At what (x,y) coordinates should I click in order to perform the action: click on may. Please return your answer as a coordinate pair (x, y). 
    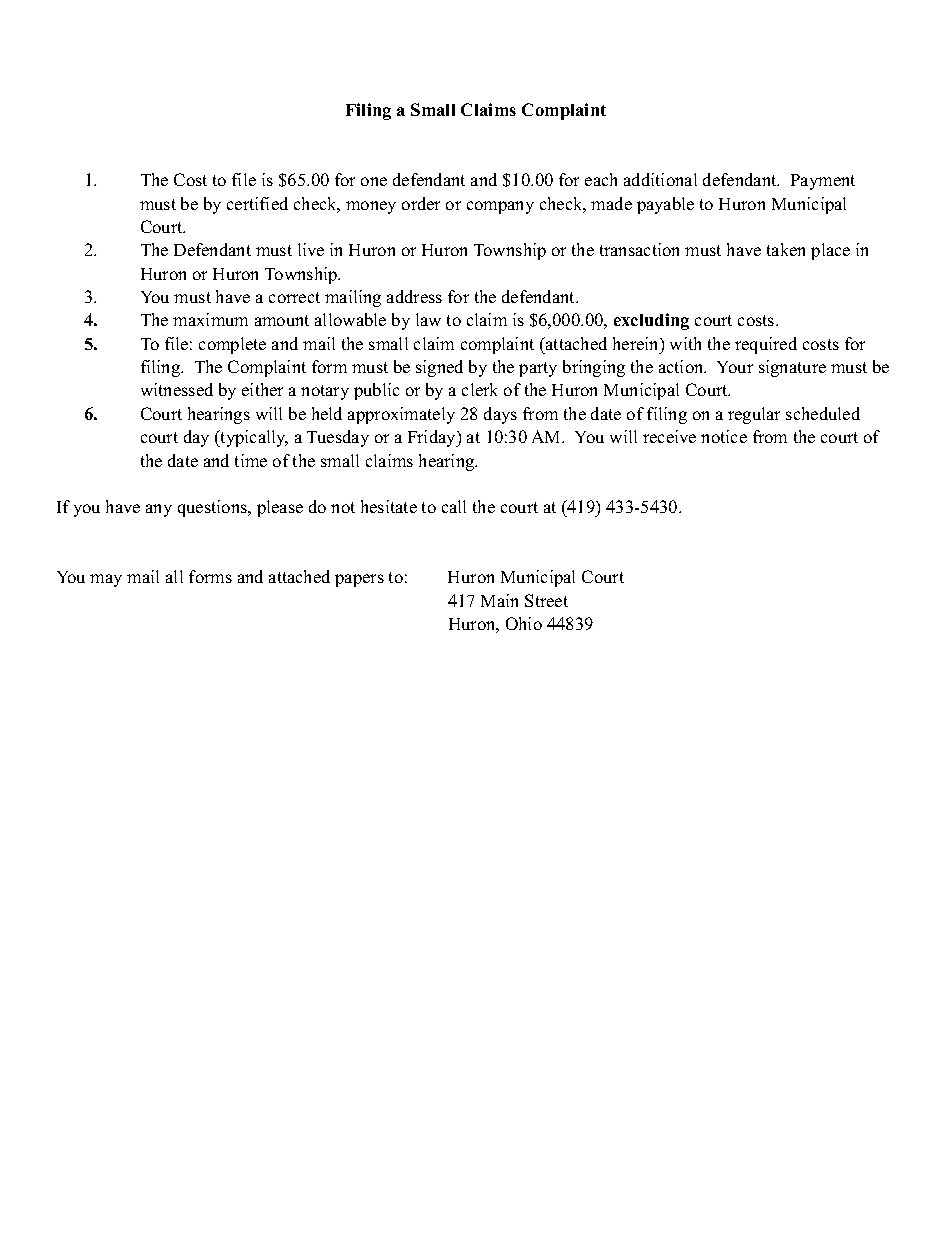
    Looking at the image, I should click on (106, 580).
